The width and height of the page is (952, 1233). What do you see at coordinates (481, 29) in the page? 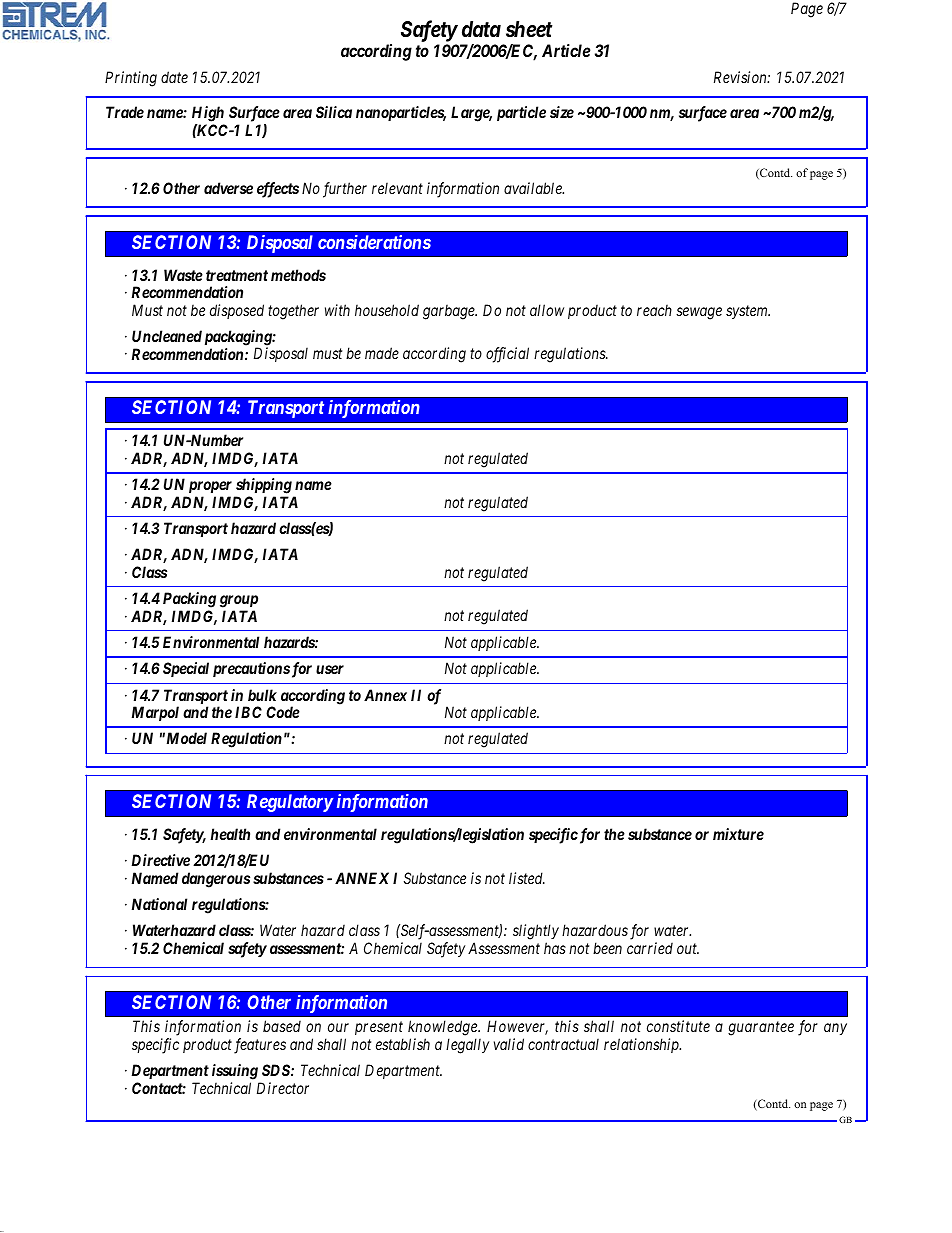
I see `data` at bounding box center [481, 29].
